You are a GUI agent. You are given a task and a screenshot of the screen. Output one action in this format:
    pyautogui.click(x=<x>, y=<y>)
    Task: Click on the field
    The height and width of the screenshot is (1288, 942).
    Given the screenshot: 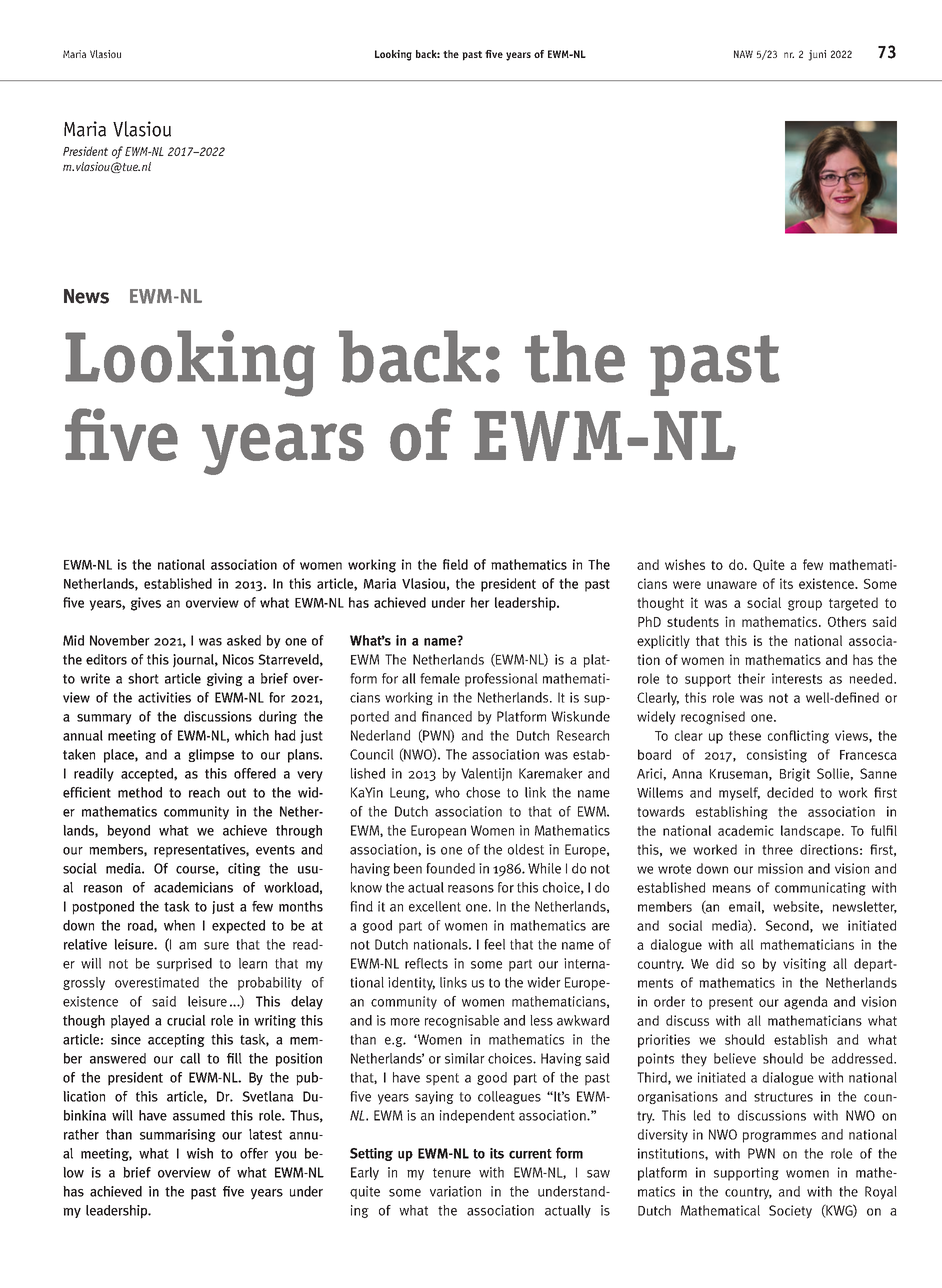 What is the action you would take?
    pyautogui.click(x=455, y=564)
